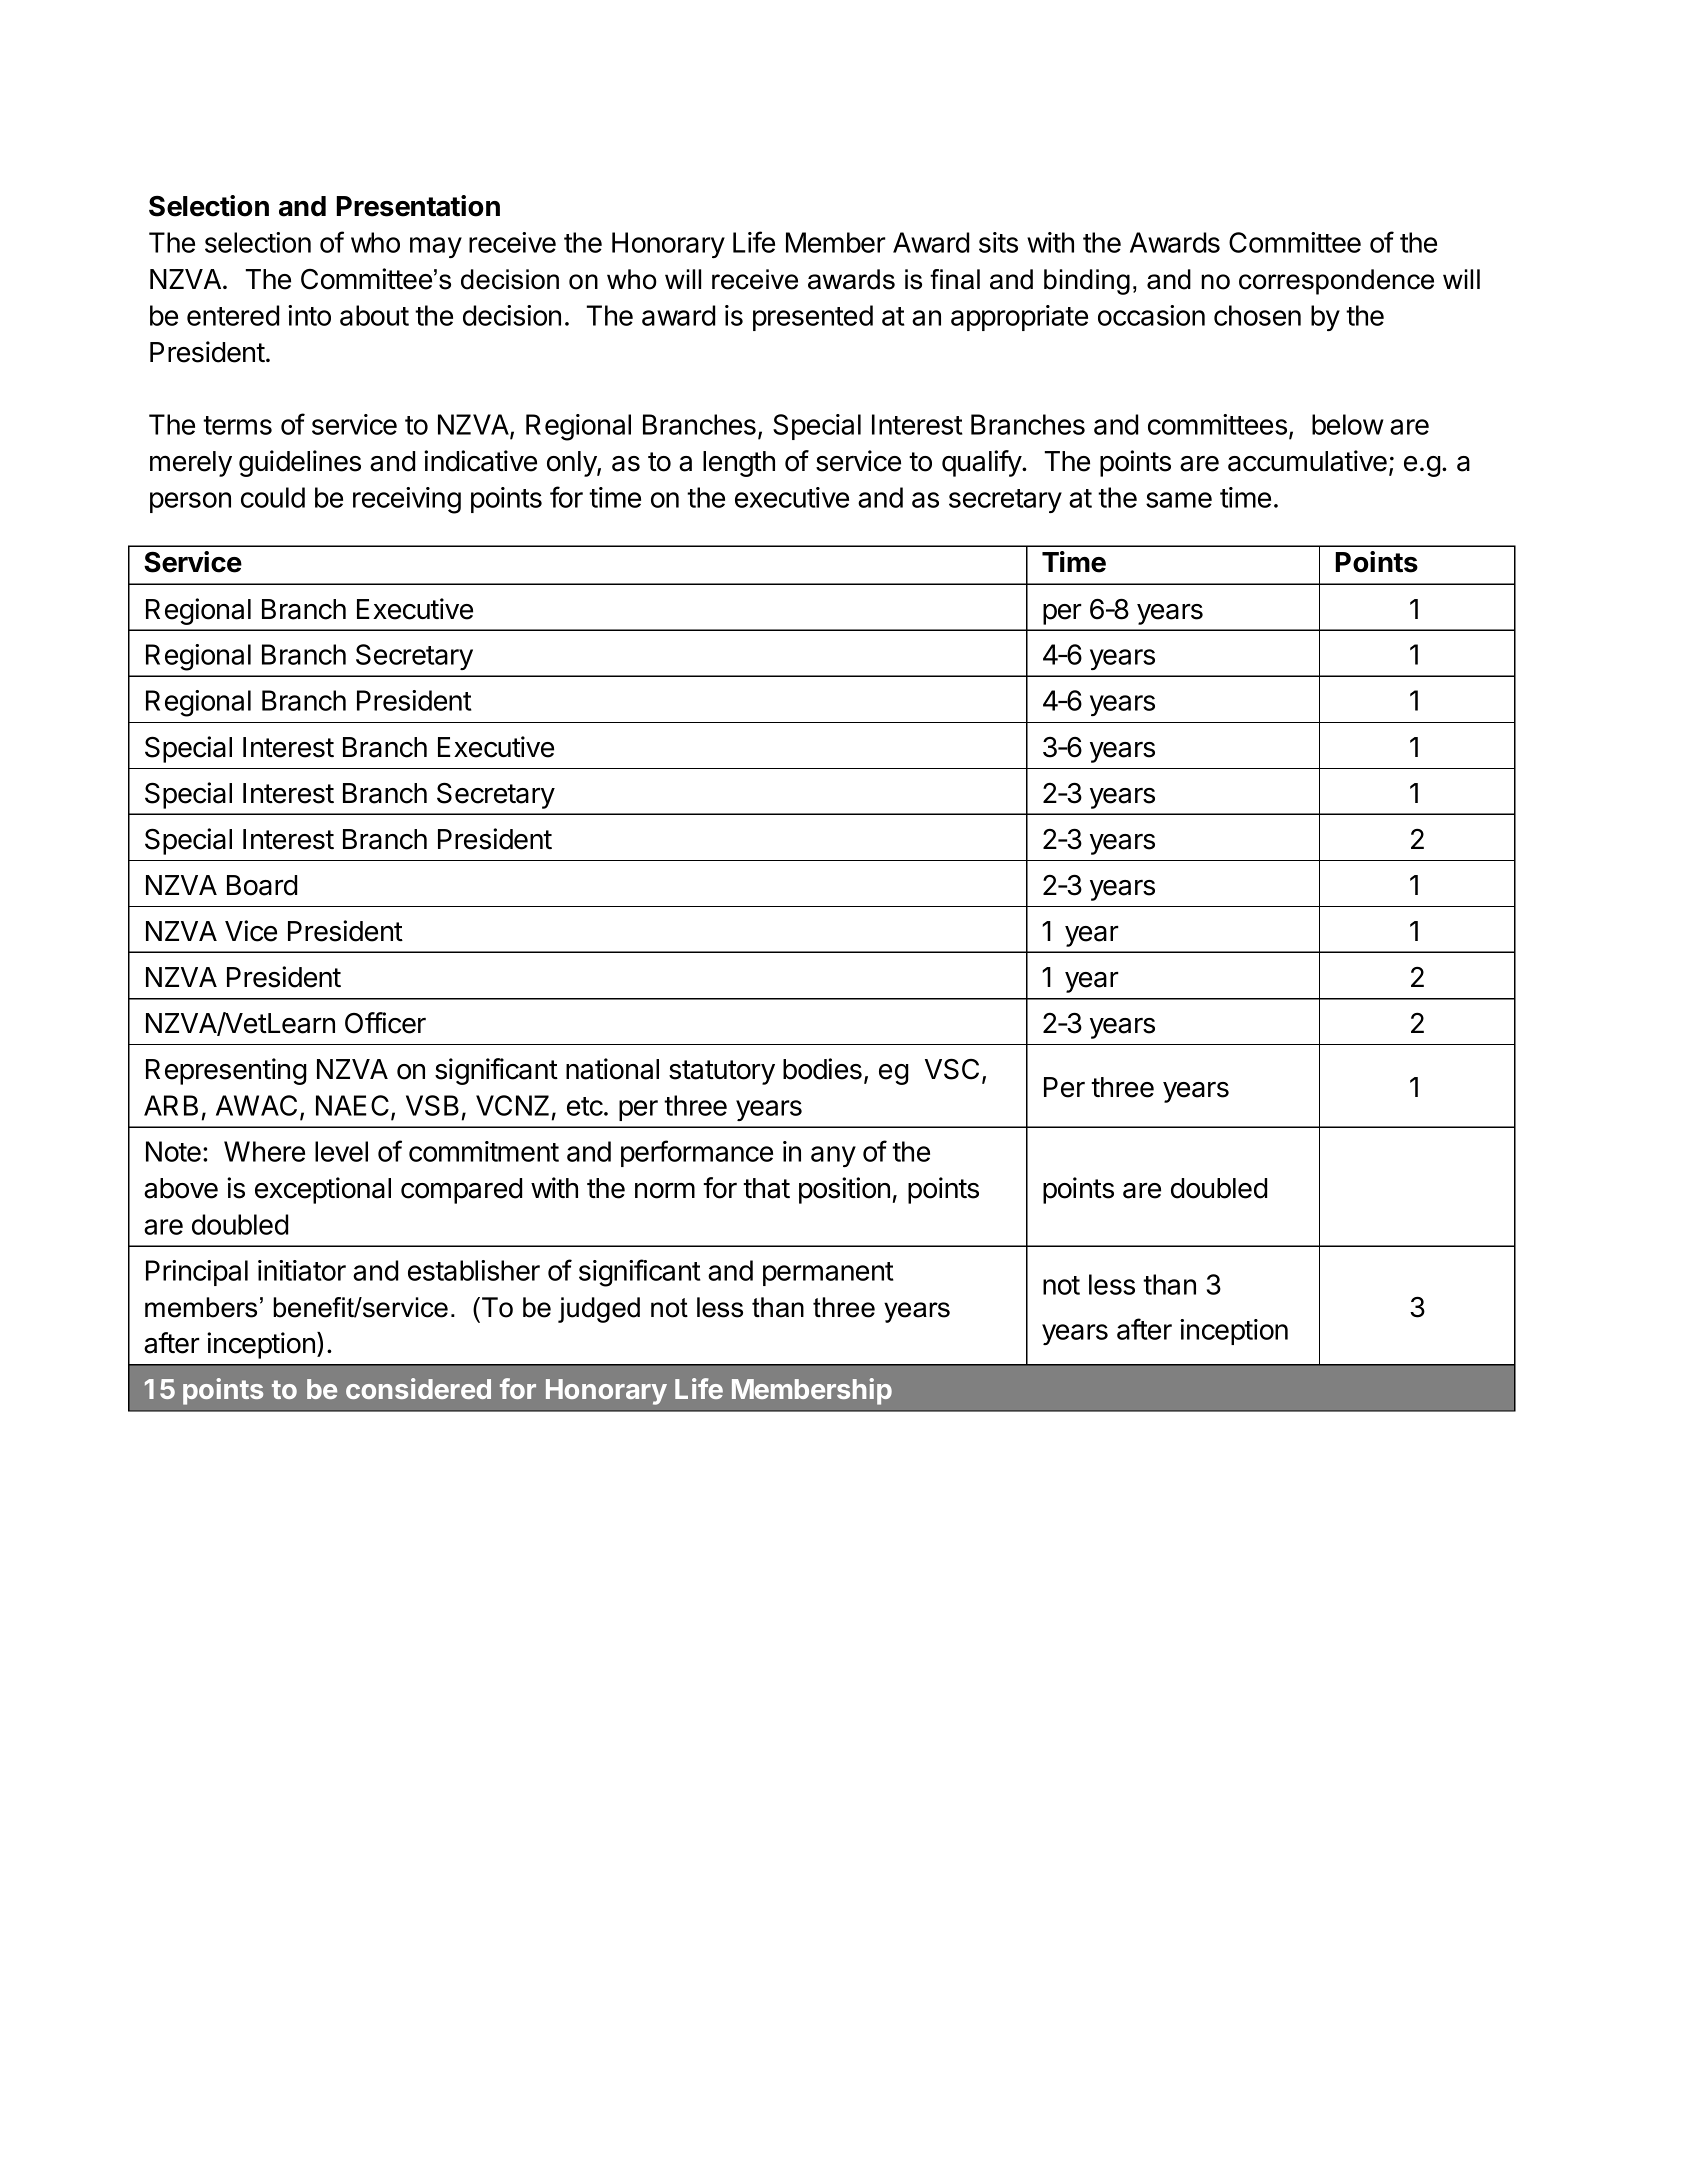 This screenshot has height=2180, width=1685. I want to click on binding, so click(1087, 282).
